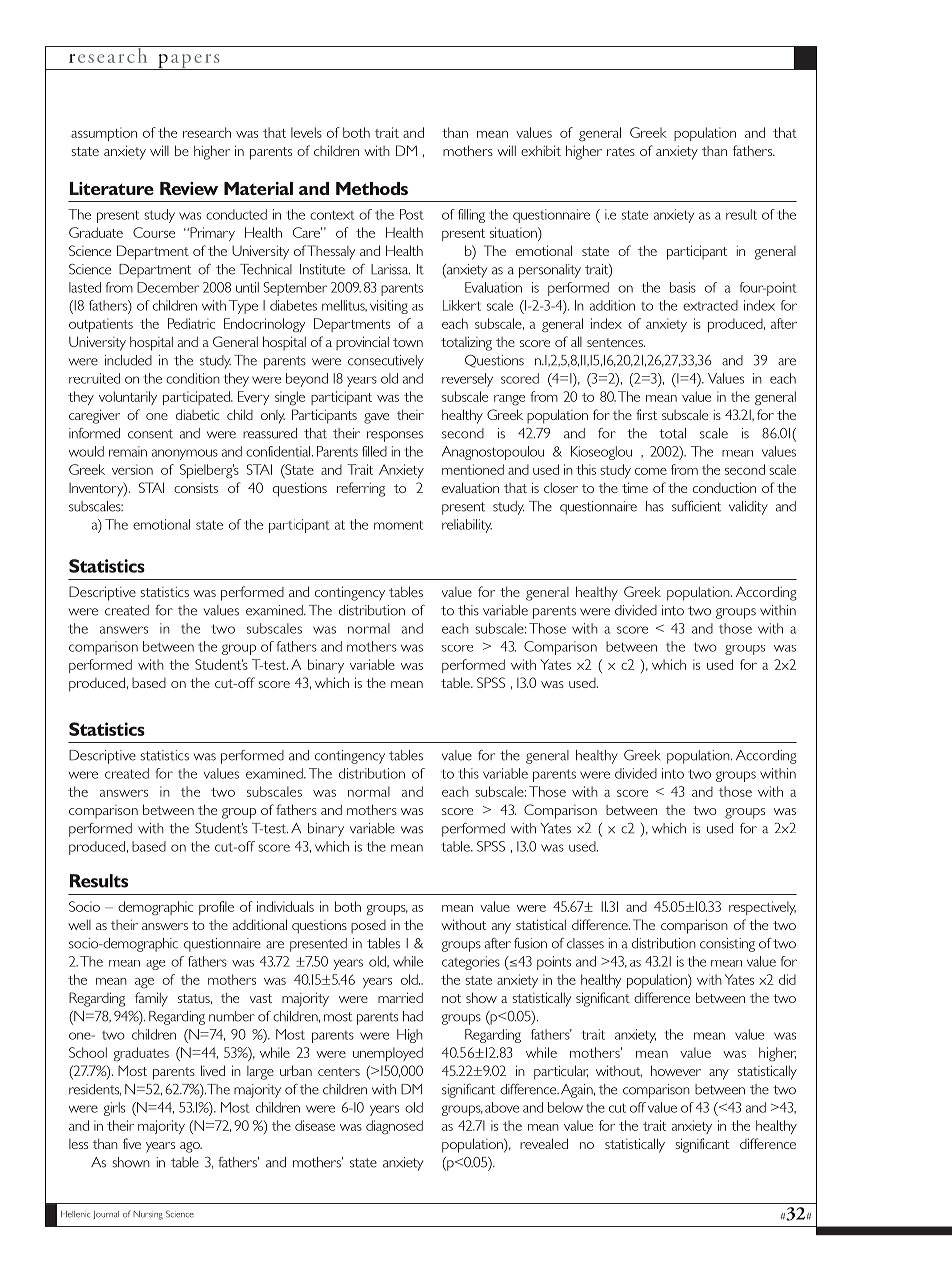 This screenshot has width=952, height=1275. Describe the element at coordinates (368, 926) in the screenshot. I see `posed` at that location.
